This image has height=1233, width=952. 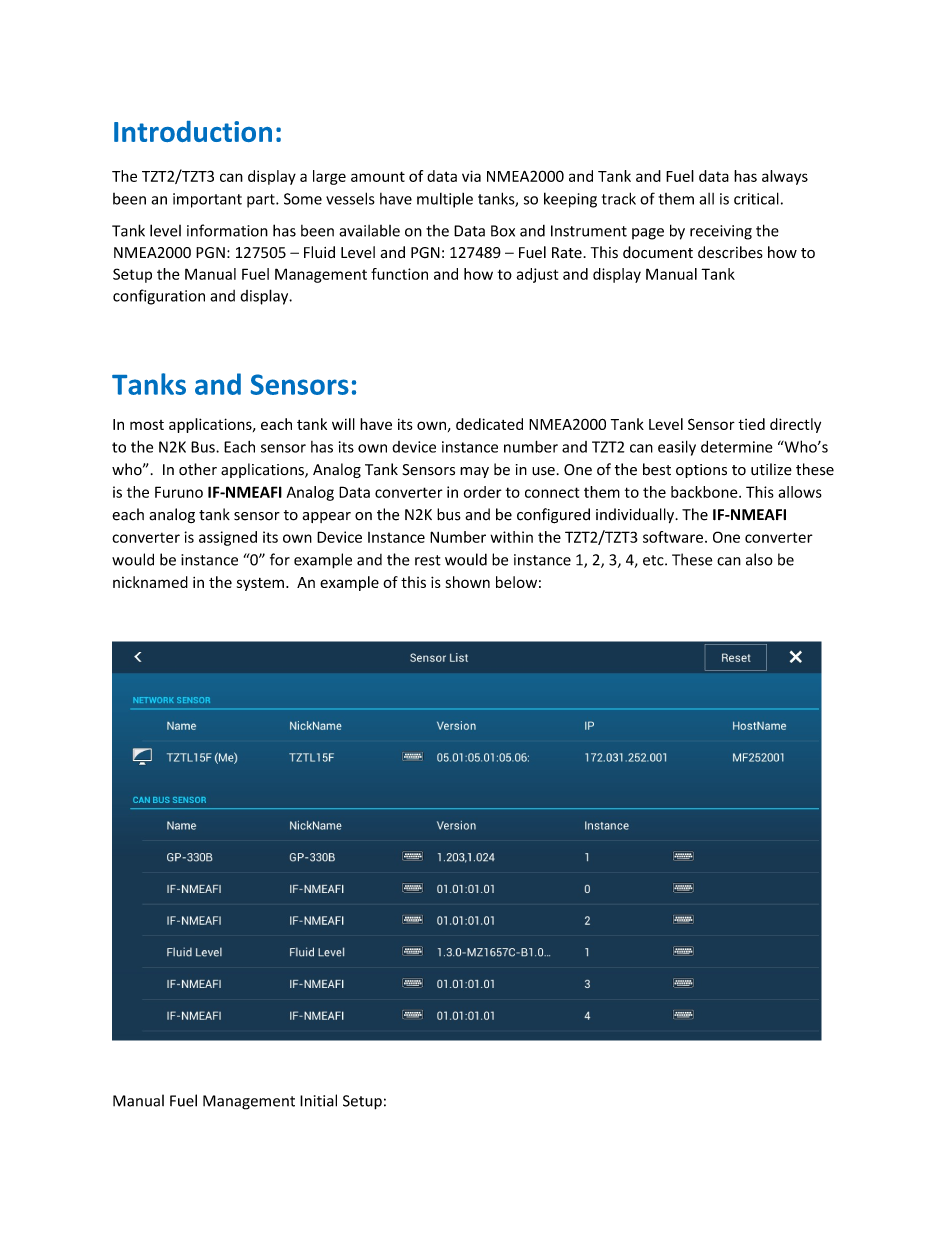 What do you see at coordinates (474, 472) in the image?
I see `may` at bounding box center [474, 472].
